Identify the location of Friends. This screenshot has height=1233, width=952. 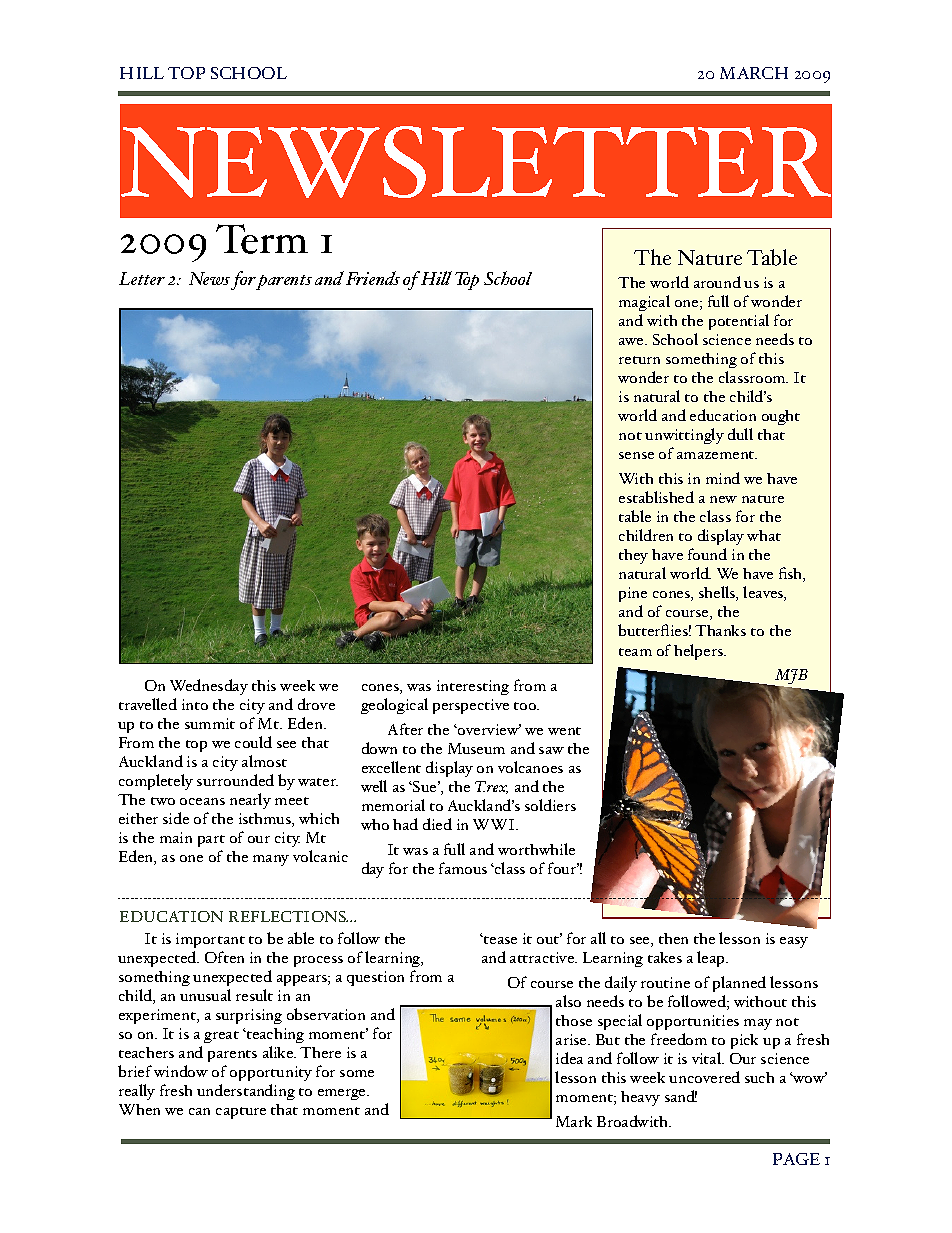
(373, 278).
